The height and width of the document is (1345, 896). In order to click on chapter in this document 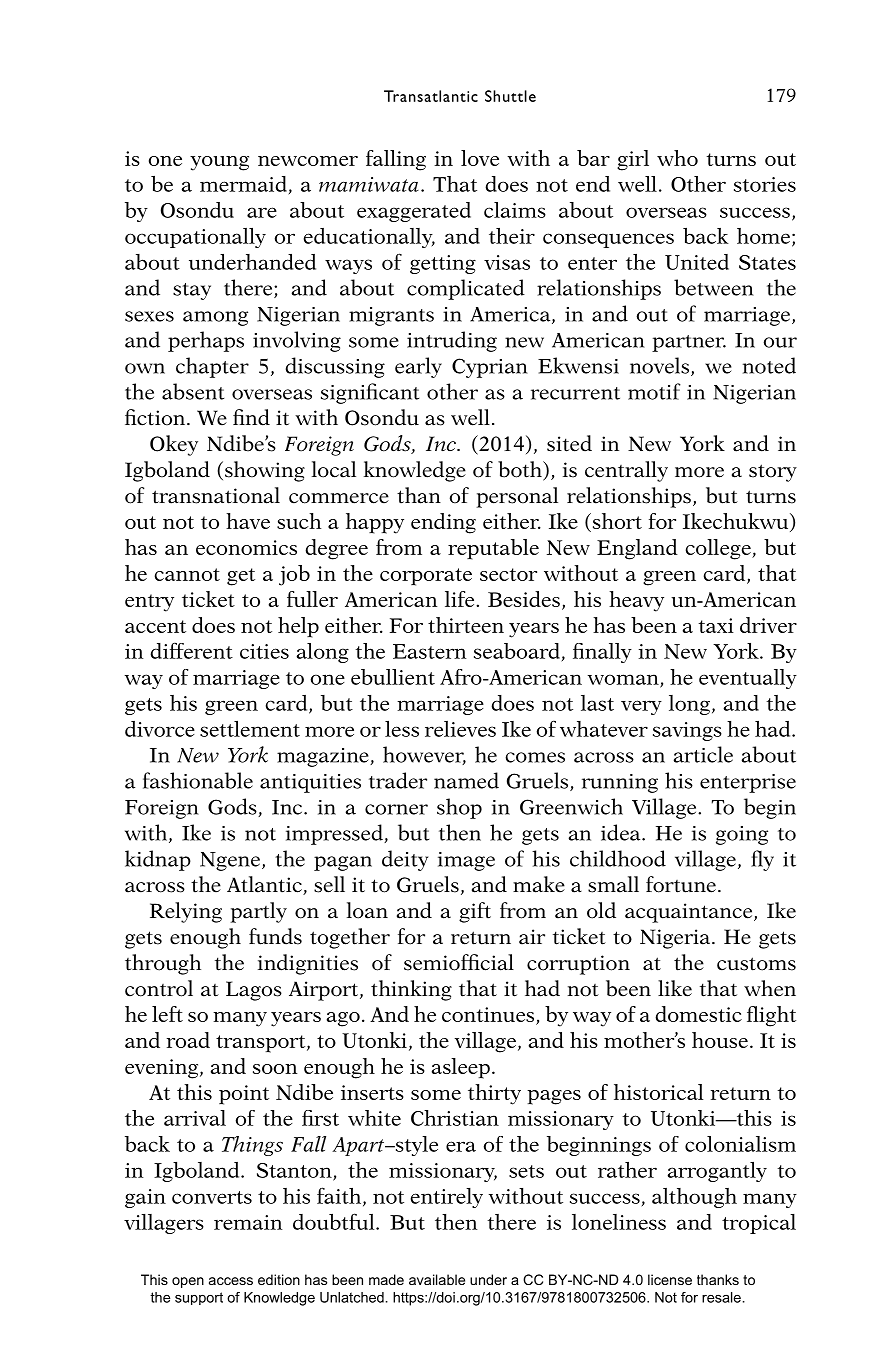, I will do `click(212, 367)`.
